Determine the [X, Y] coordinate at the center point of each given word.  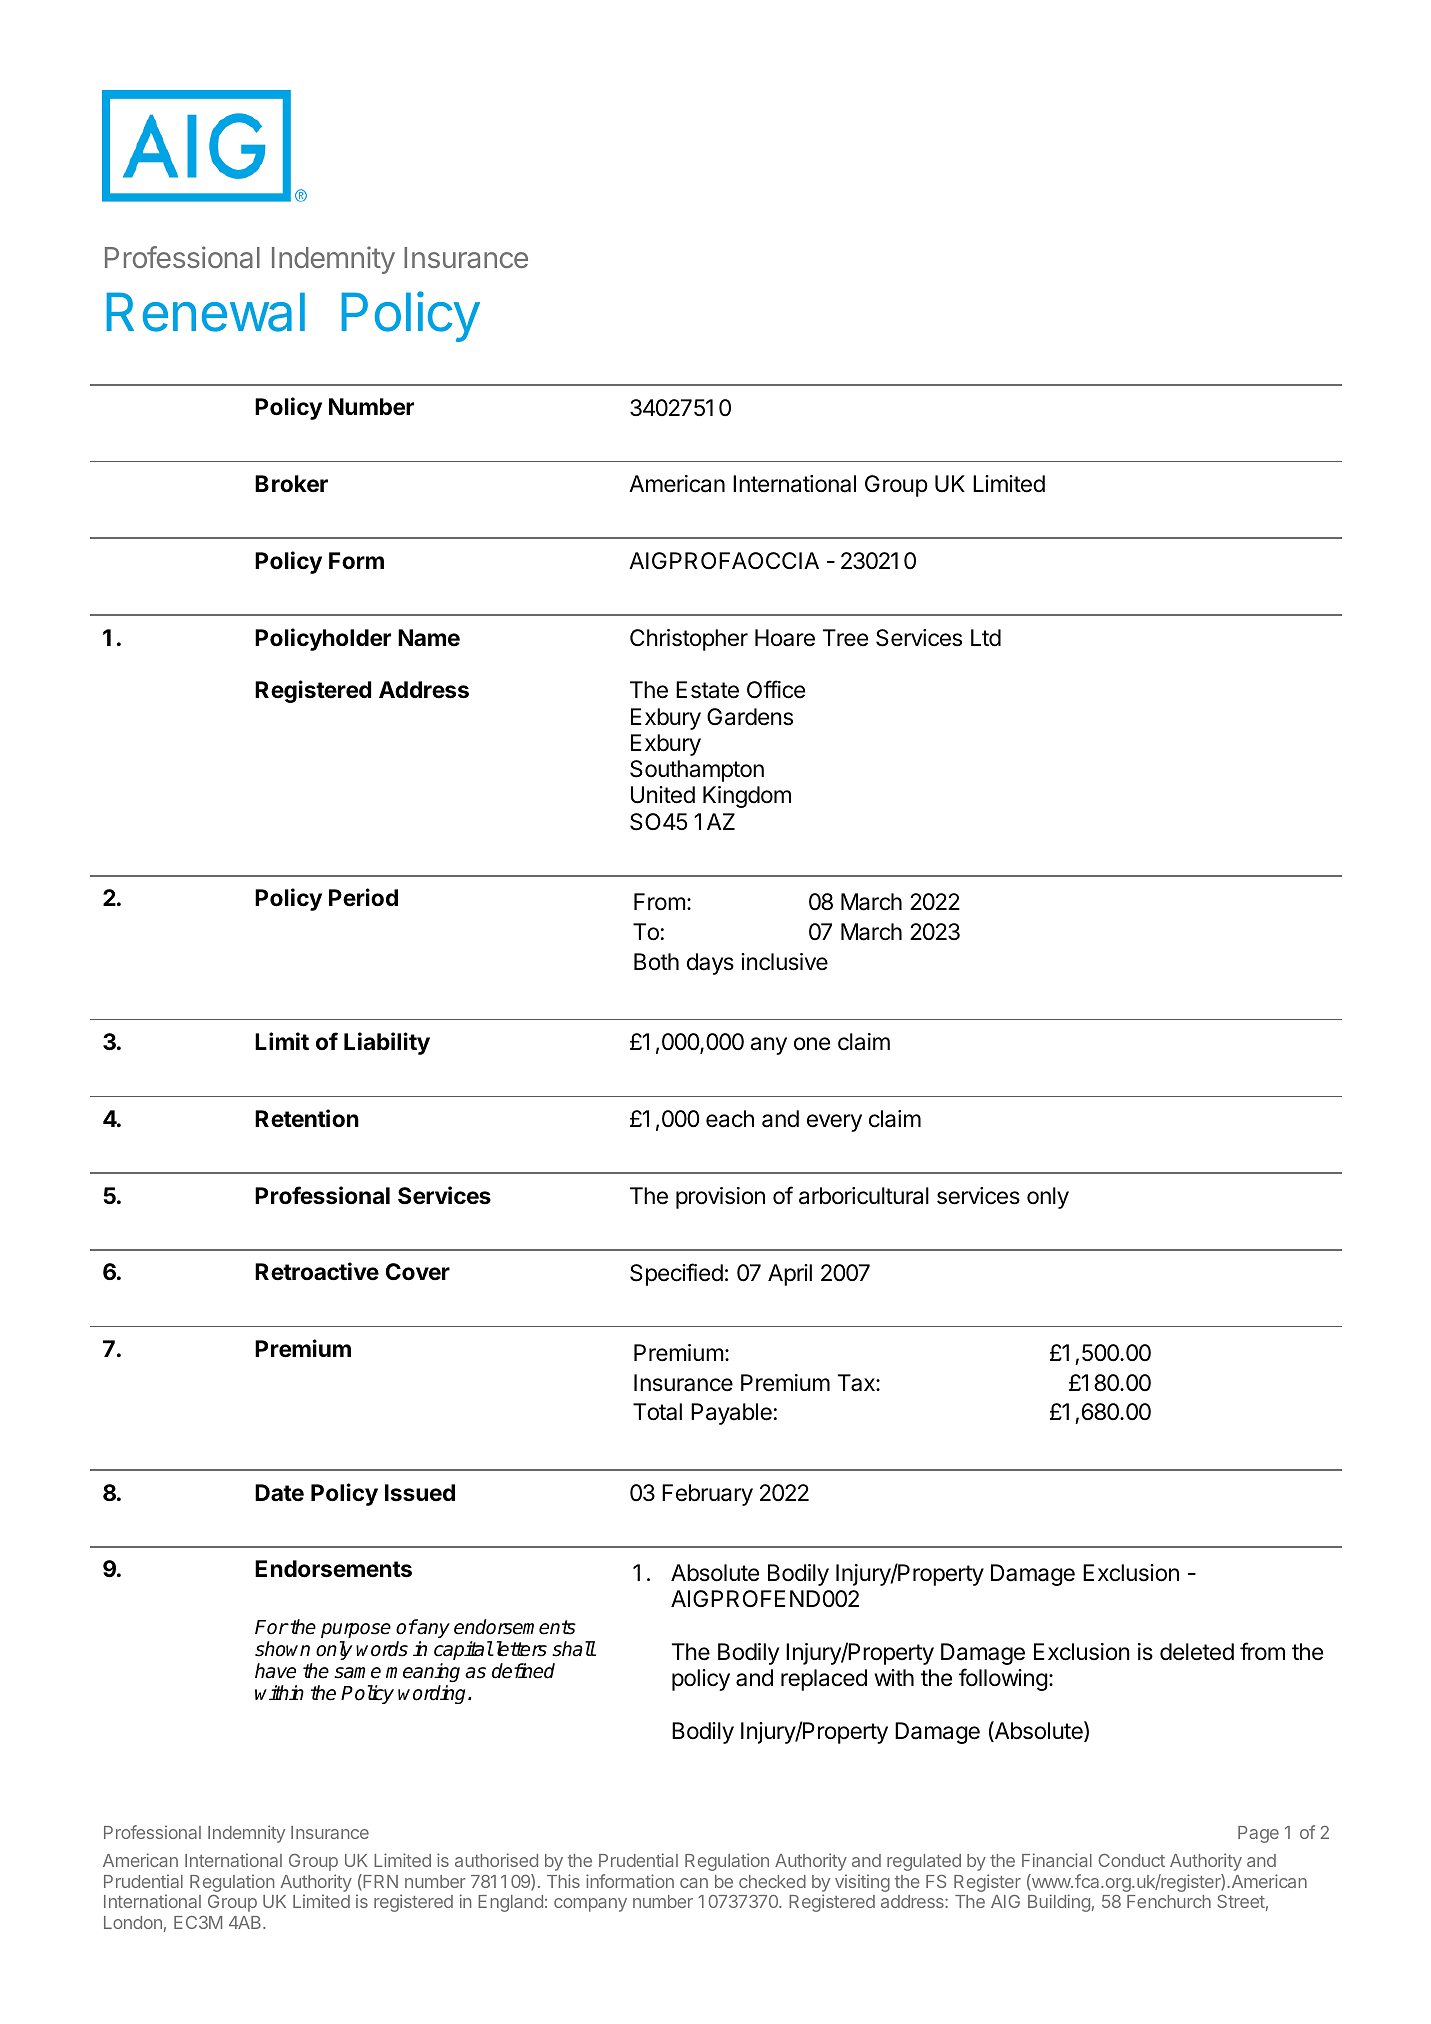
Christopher [689, 640]
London [133, 1922]
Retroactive [317, 1271]
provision [720, 1198]
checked [772, 1881]
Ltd [986, 638]
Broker [291, 484]
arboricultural [864, 1196]
